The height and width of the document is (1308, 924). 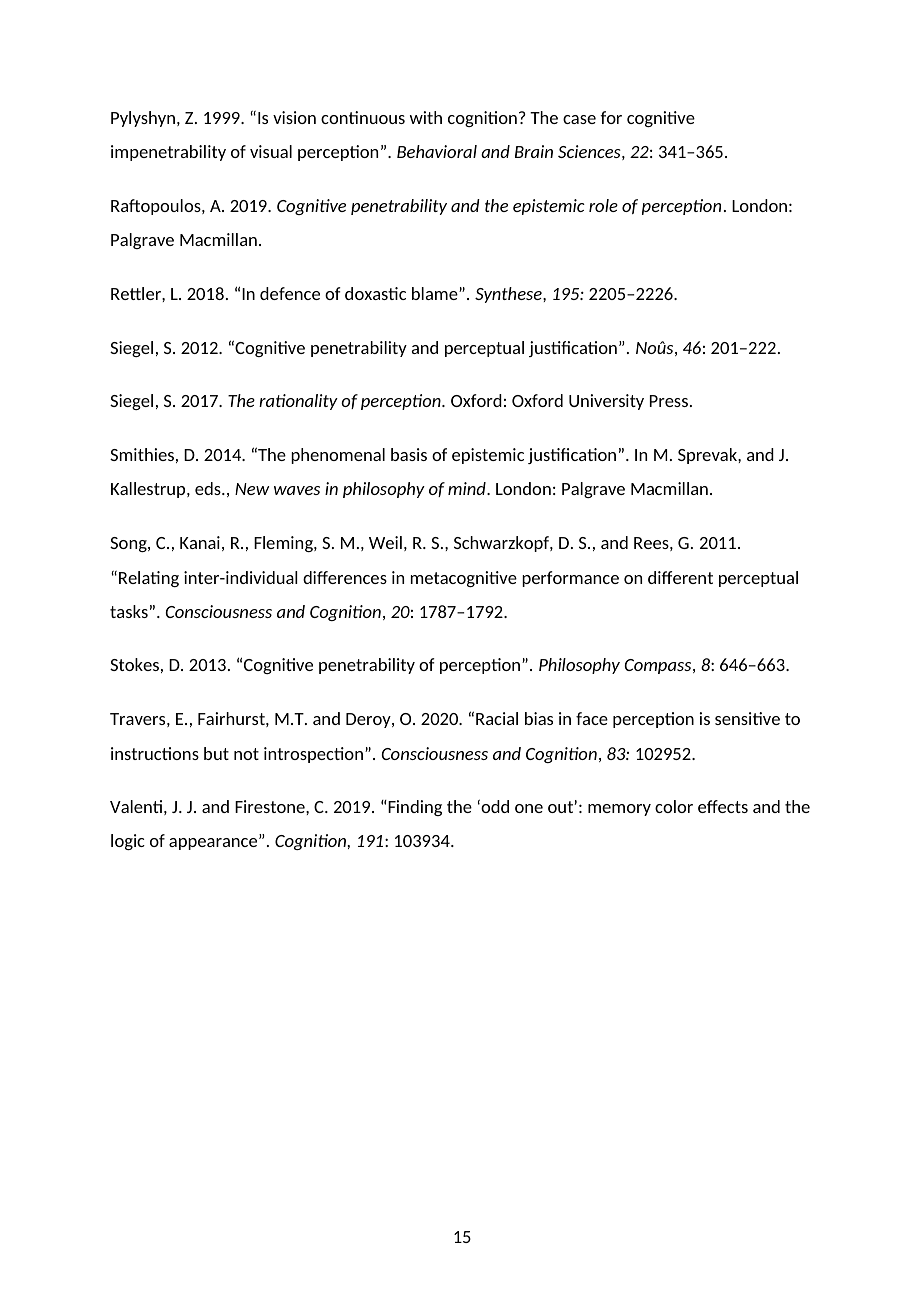 What do you see at coordinates (414, 808) in the document?
I see `Finding` at bounding box center [414, 808].
